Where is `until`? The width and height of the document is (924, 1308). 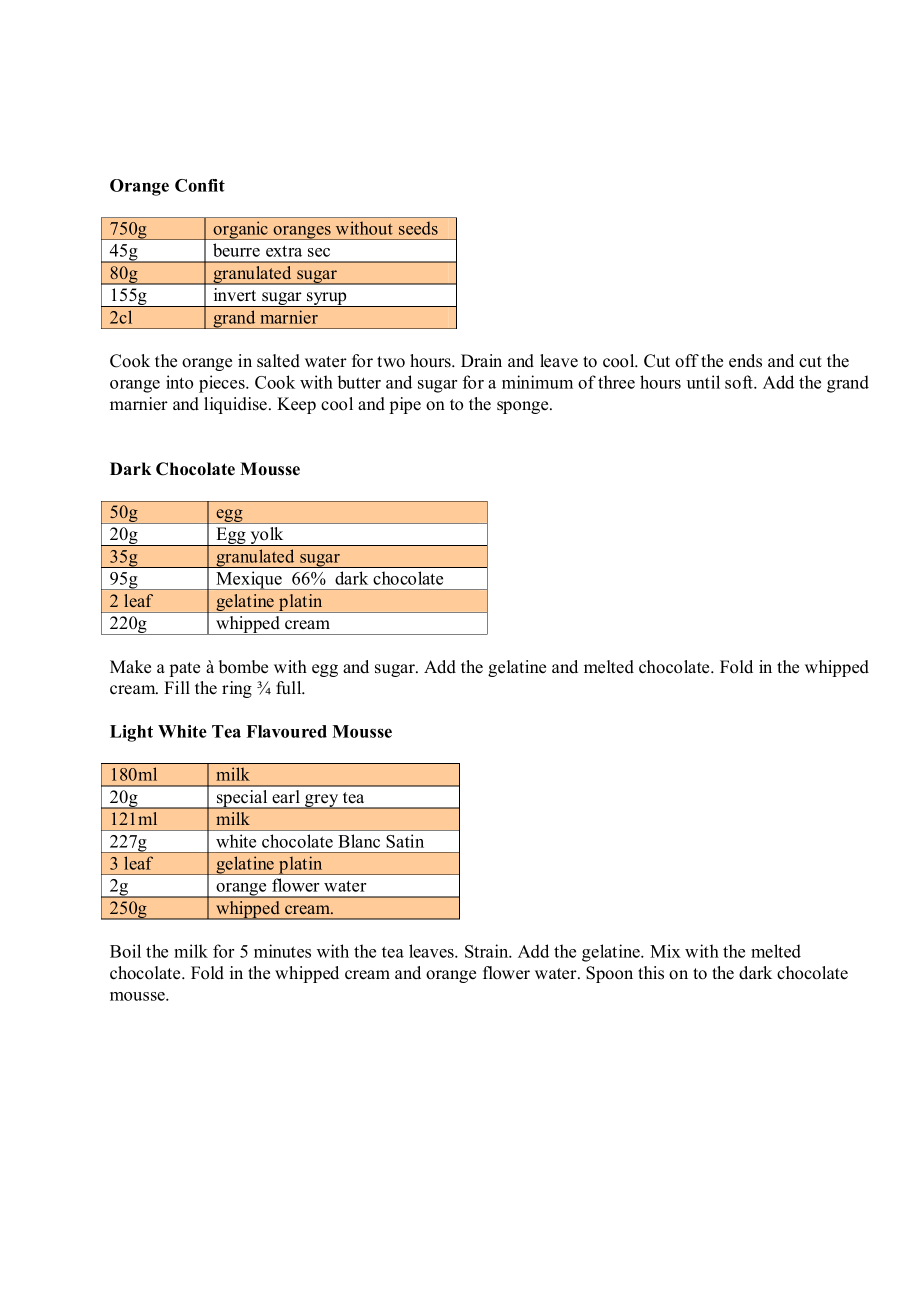
until is located at coordinates (703, 382).
